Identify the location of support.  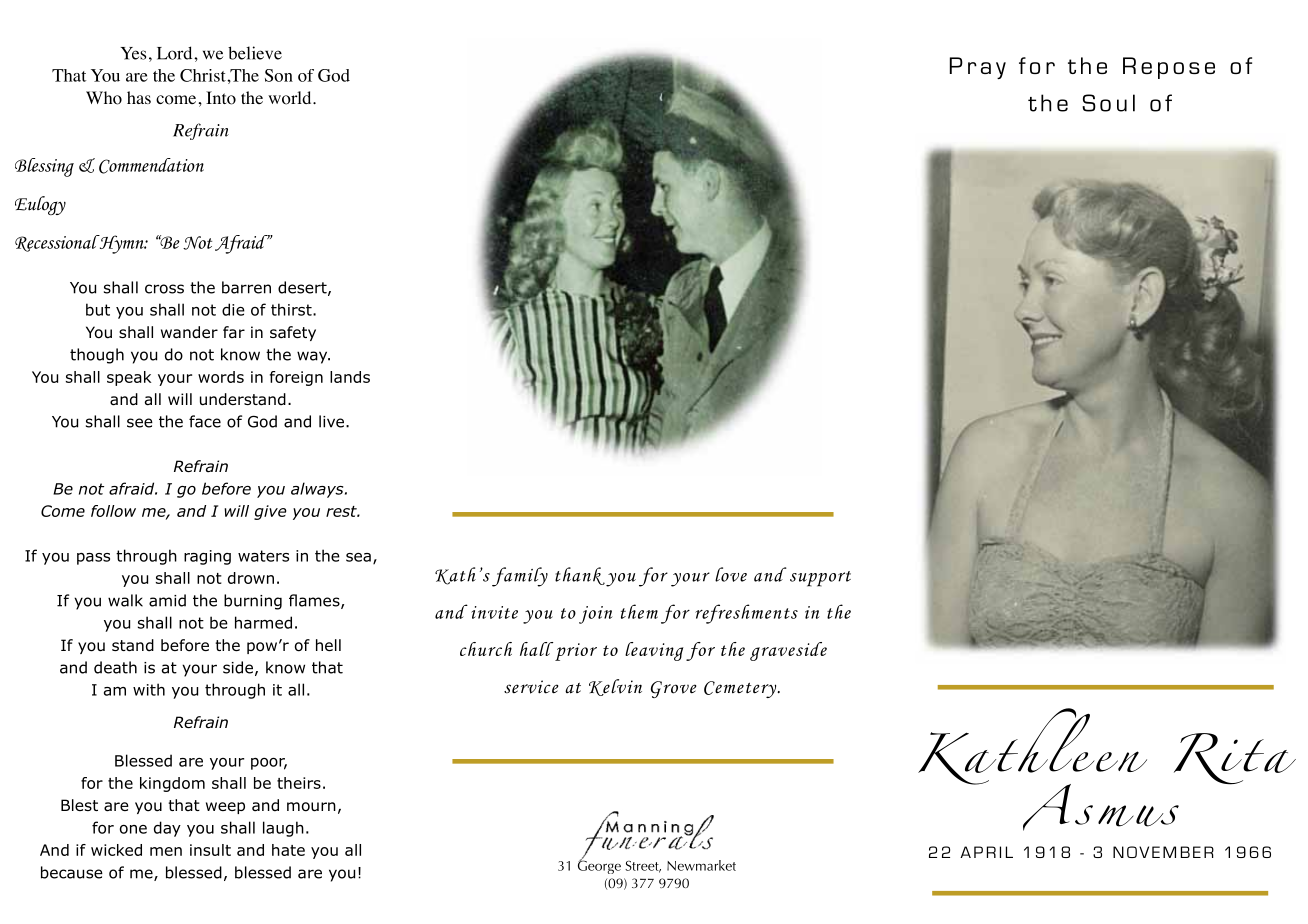
(820, 579).
